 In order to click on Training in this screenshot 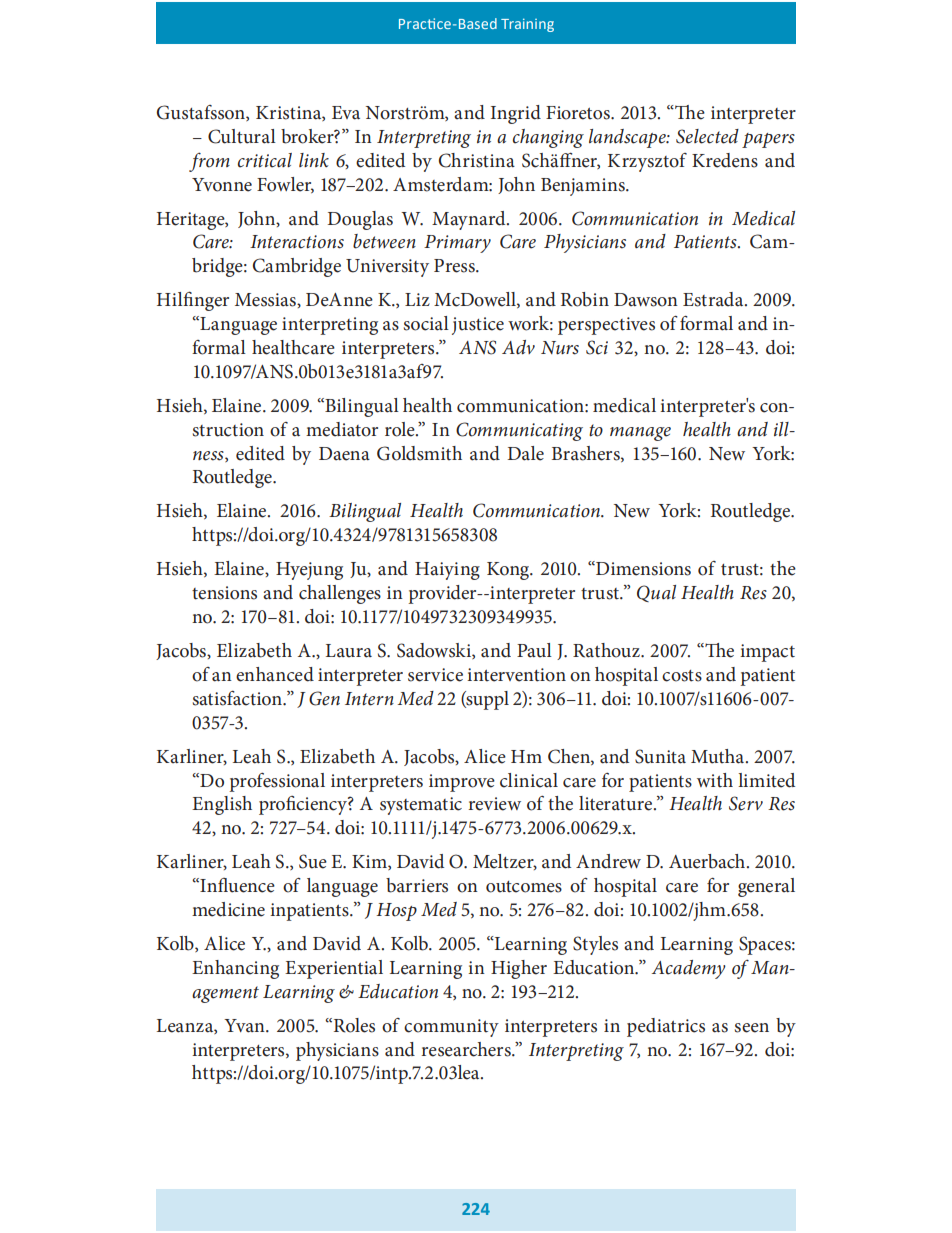, I will do `click(527, 25)`.
